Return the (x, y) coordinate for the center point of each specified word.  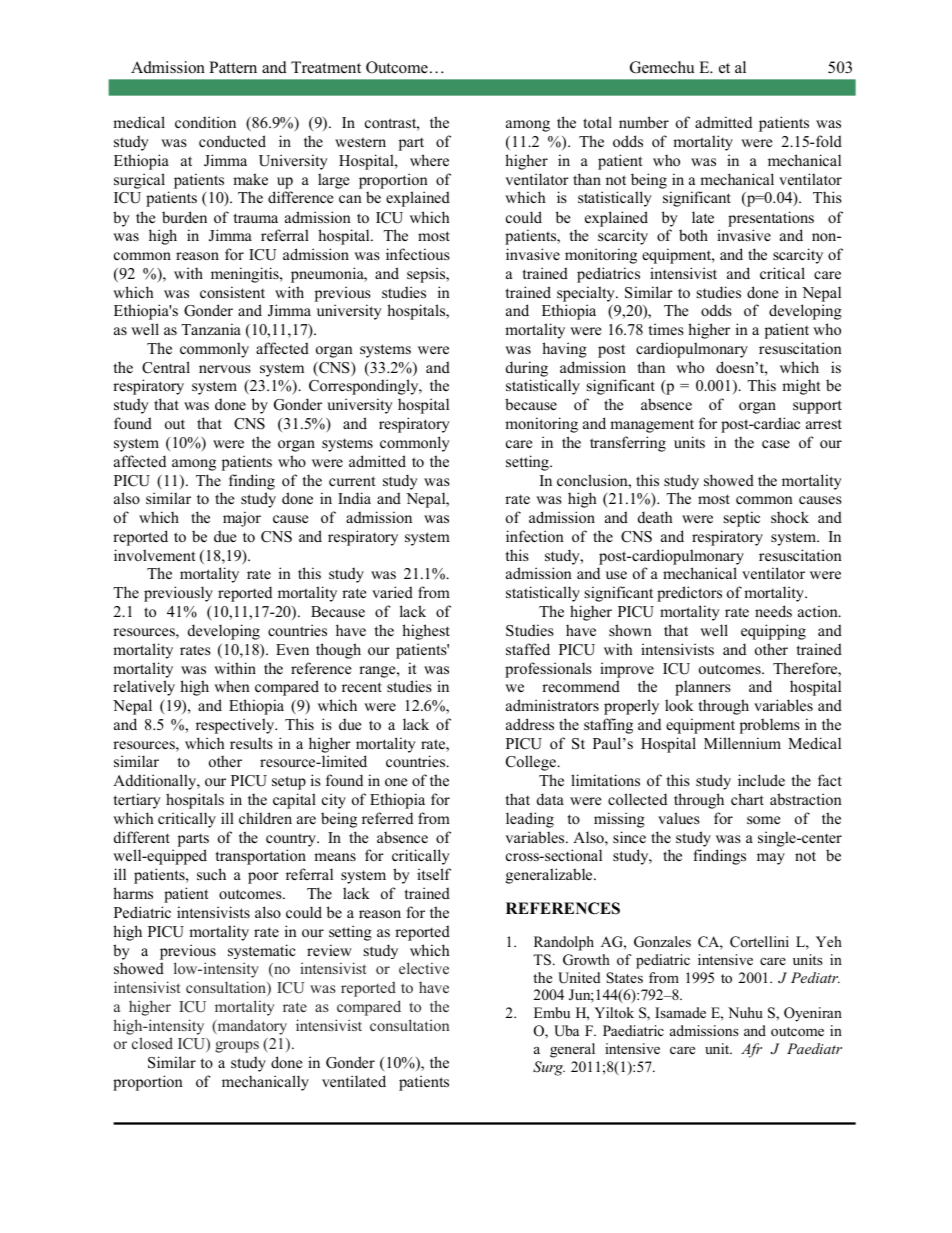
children (265, 818)
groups (237, 1047)
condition (205, 122)
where (429, 160)
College (532, 763)
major (242, 519)
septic (742, 519)
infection (535, 536)
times (666, 329)
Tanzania (211, 329)
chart (747, 799)
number (644, 122)
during (527, 369)
